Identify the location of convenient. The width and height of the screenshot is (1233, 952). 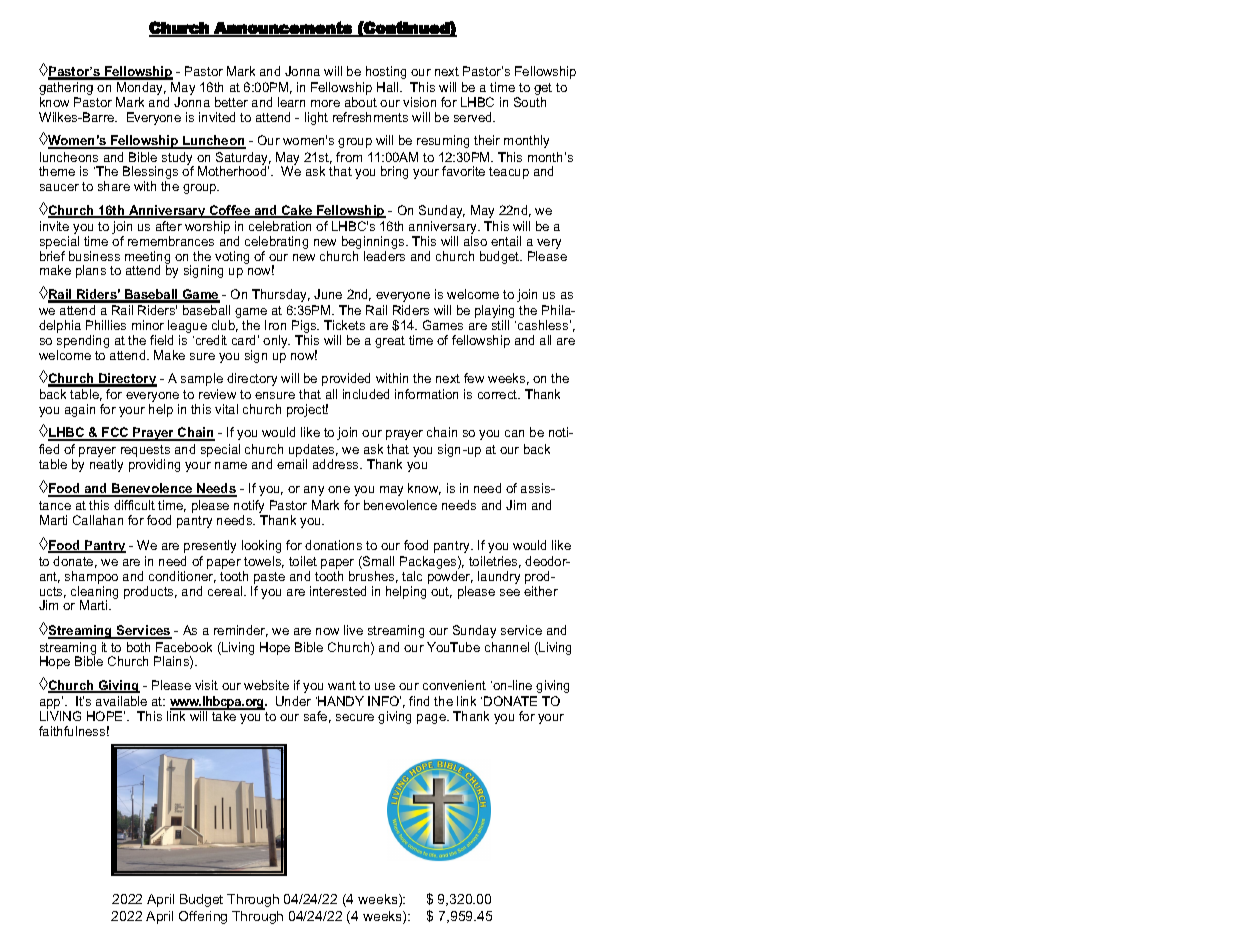
(454, 685).
